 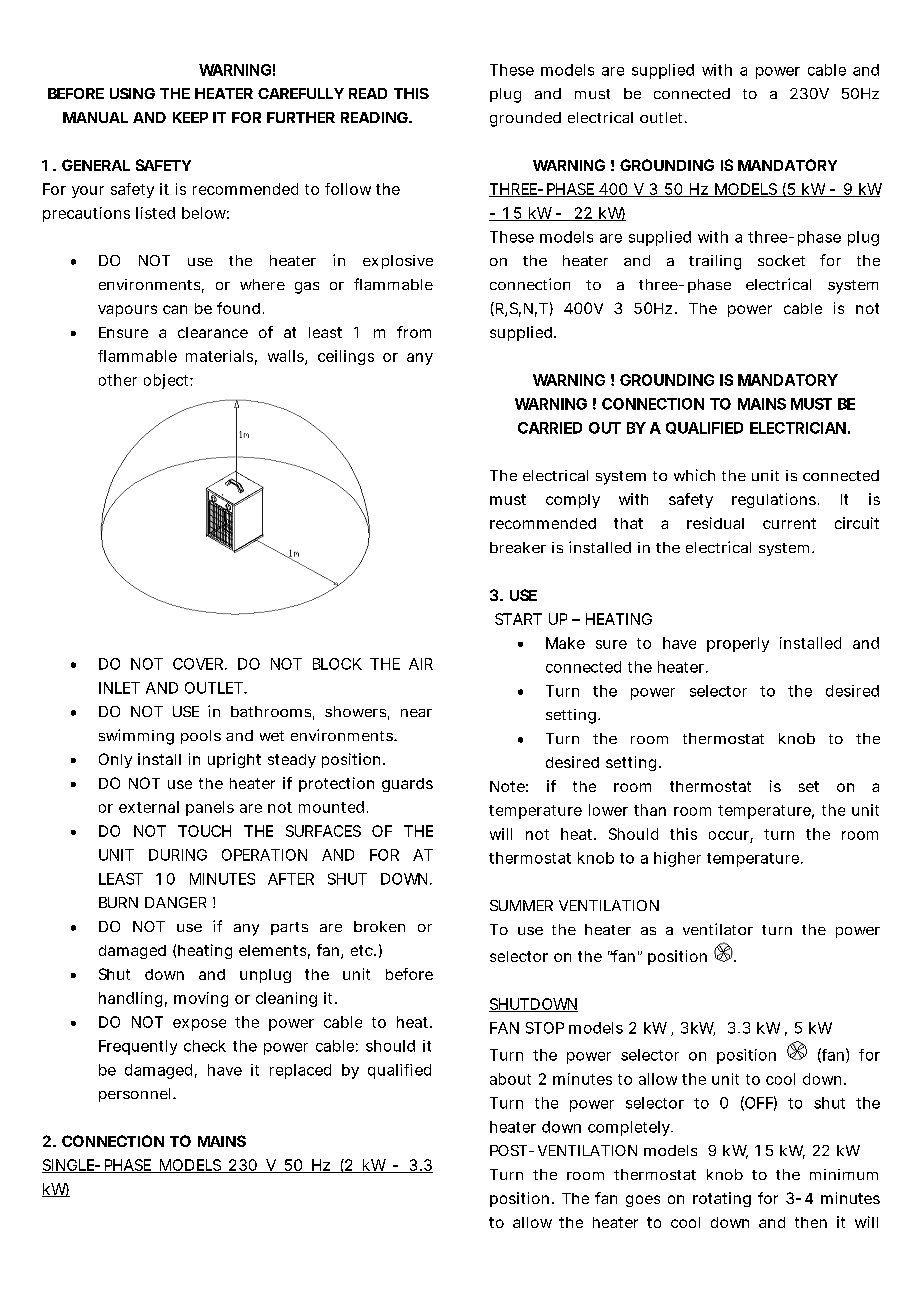 I want to click on grounded, so click(x=525, y=119).
